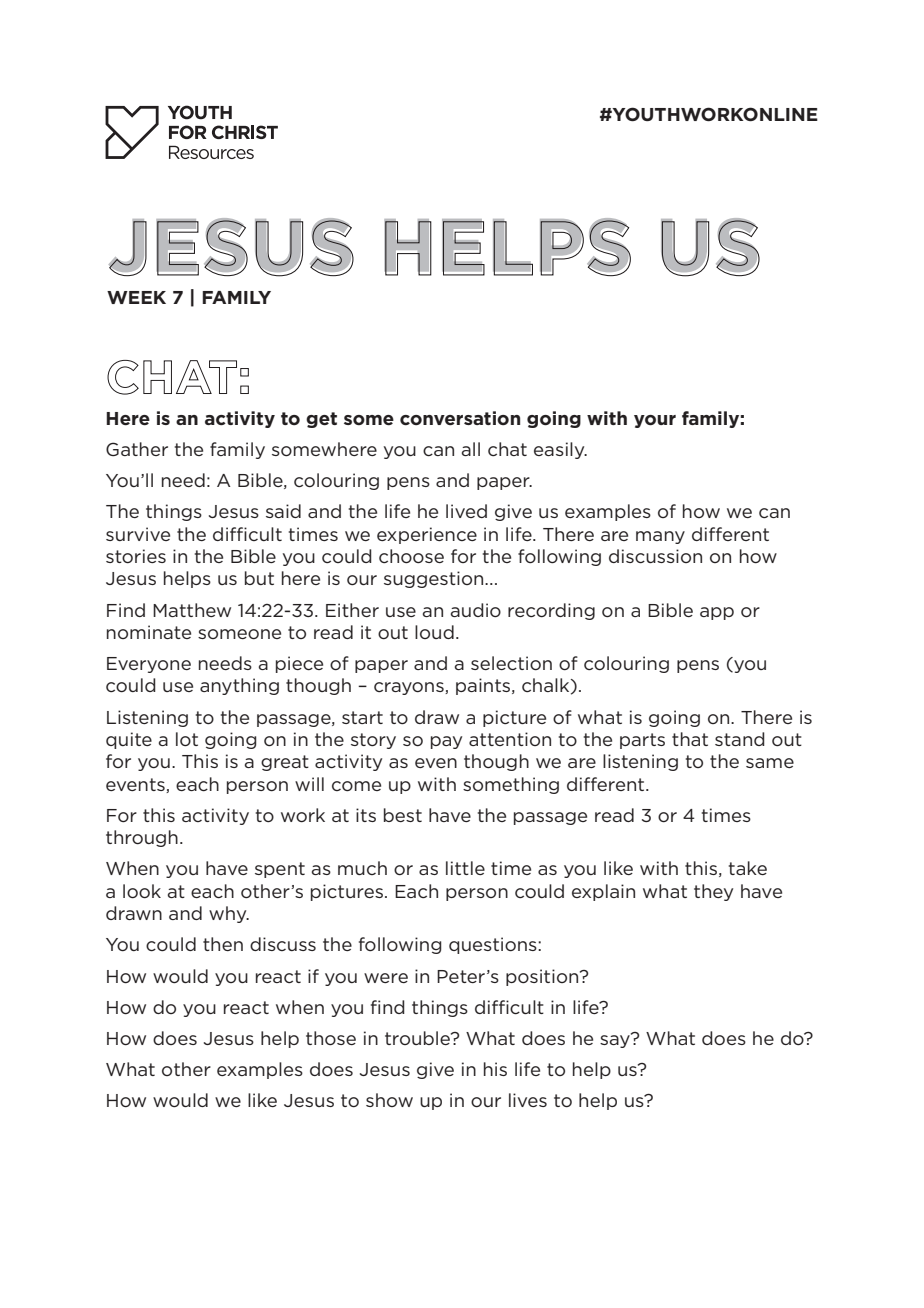  What do you see at coordinates (283, 511) in the screenshot?
I see `said` at bounding box center [283, 511].
